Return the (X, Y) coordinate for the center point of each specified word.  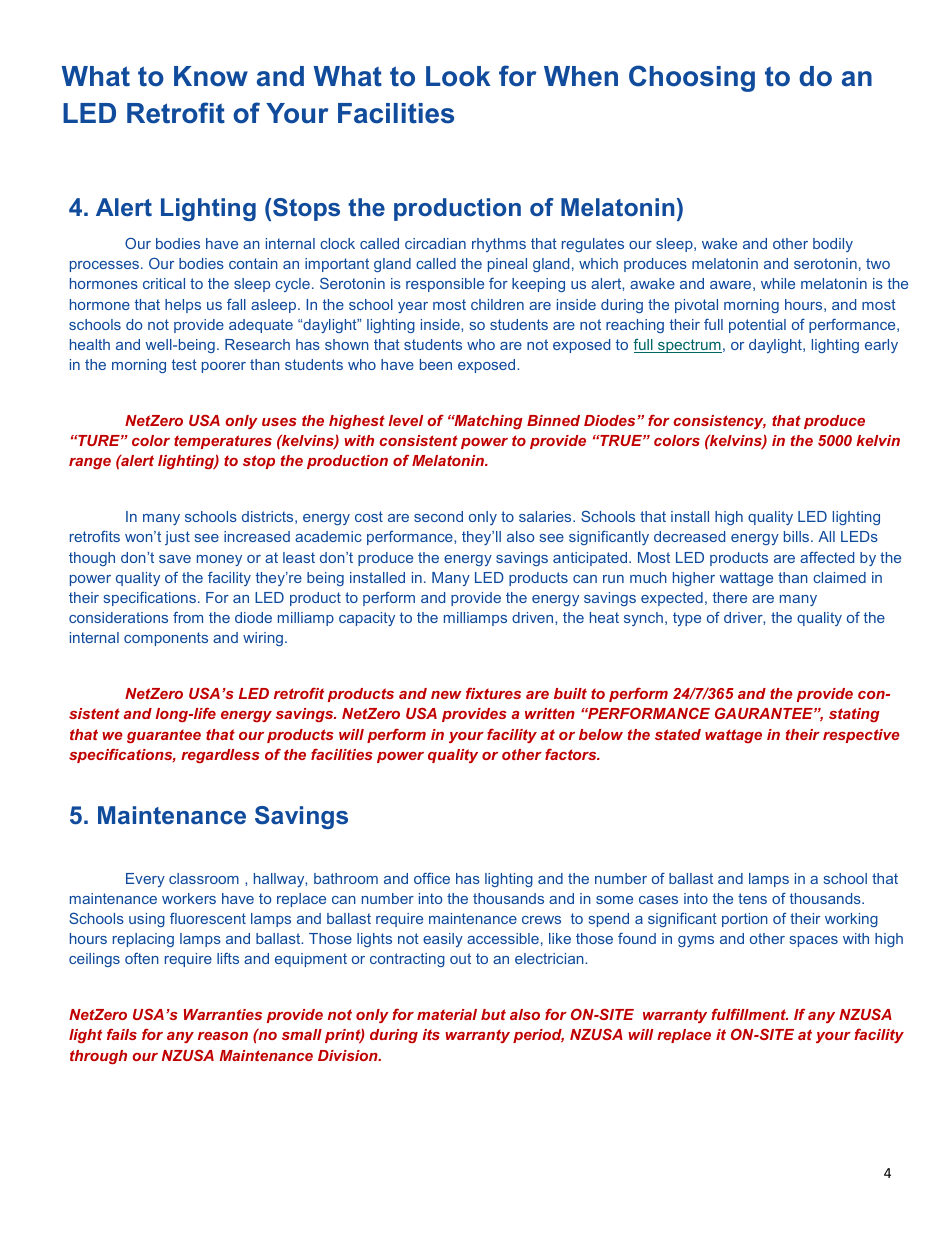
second (438, 516)
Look (458, 76)
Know (211, 76)
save (175, 559)
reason (223, 1036)
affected (827, 557)
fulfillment (749, 1014)
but (493, 1014)
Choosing (692, 78)
